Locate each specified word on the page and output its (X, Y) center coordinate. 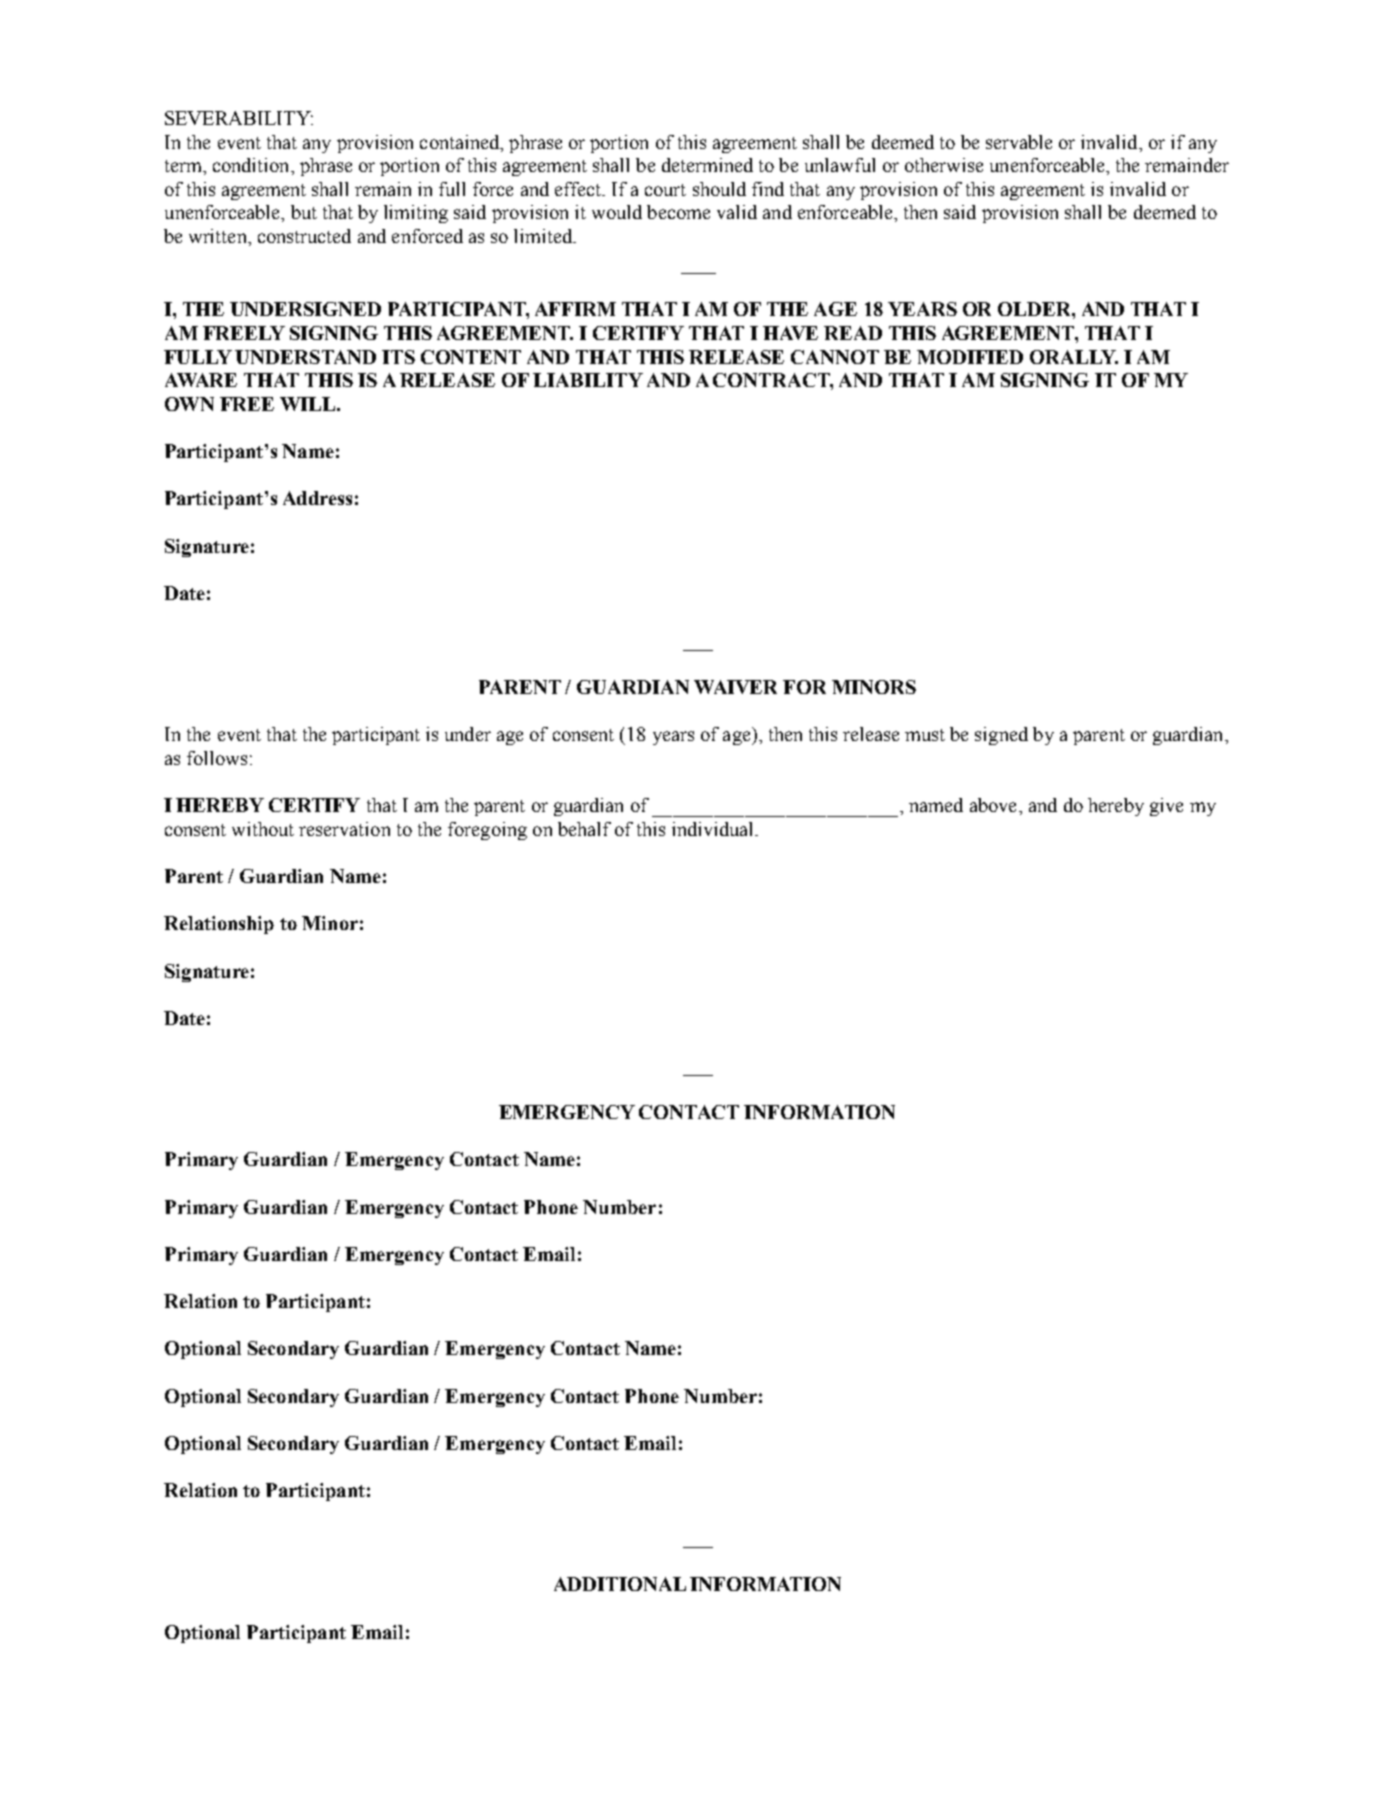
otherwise (944, 165)
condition (252, 165)
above (993, 805)
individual (714, 829)
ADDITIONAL (620, 1584)
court (665, 190)
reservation (344, 829)
